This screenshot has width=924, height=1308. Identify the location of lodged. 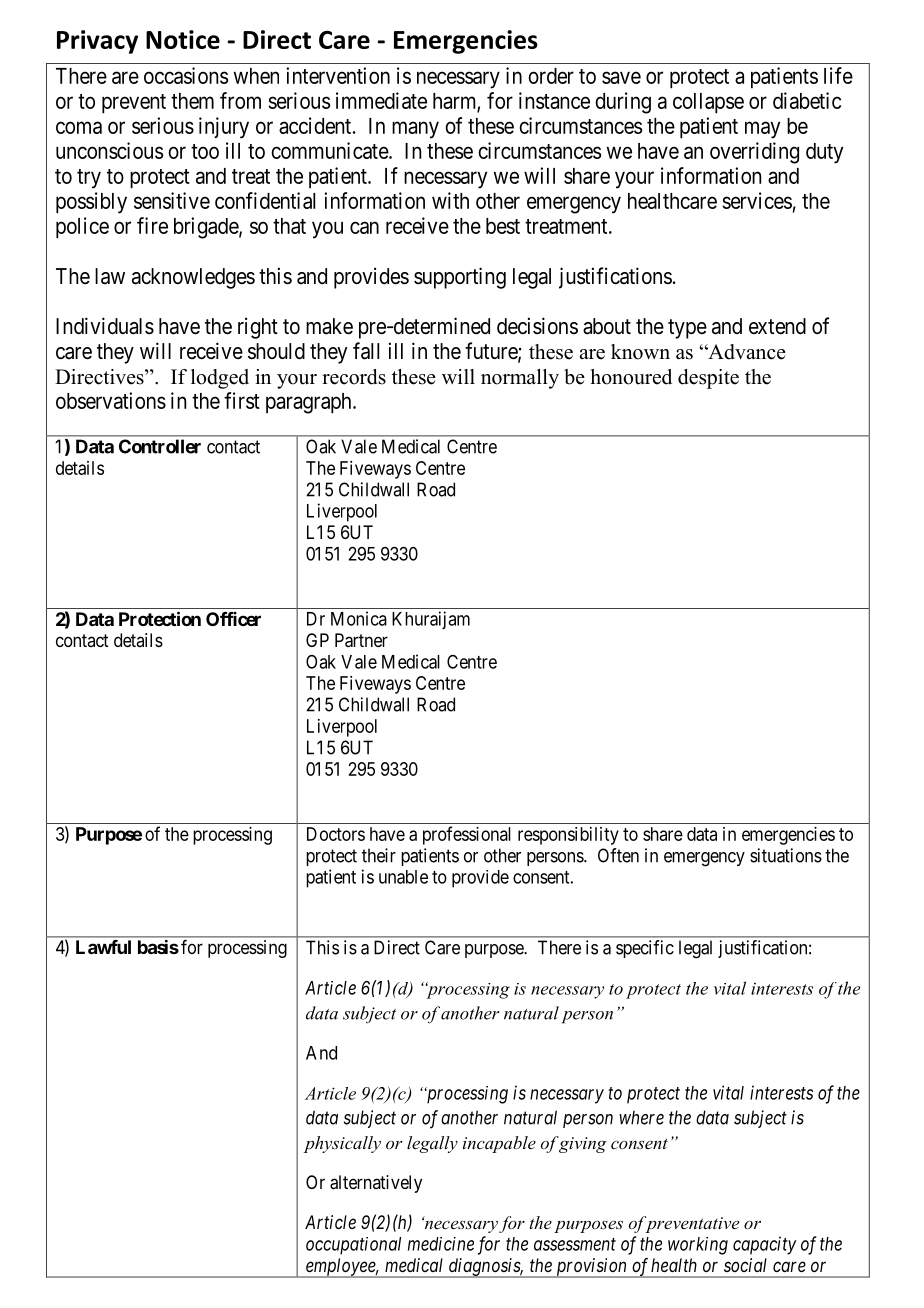
(220, 379).
